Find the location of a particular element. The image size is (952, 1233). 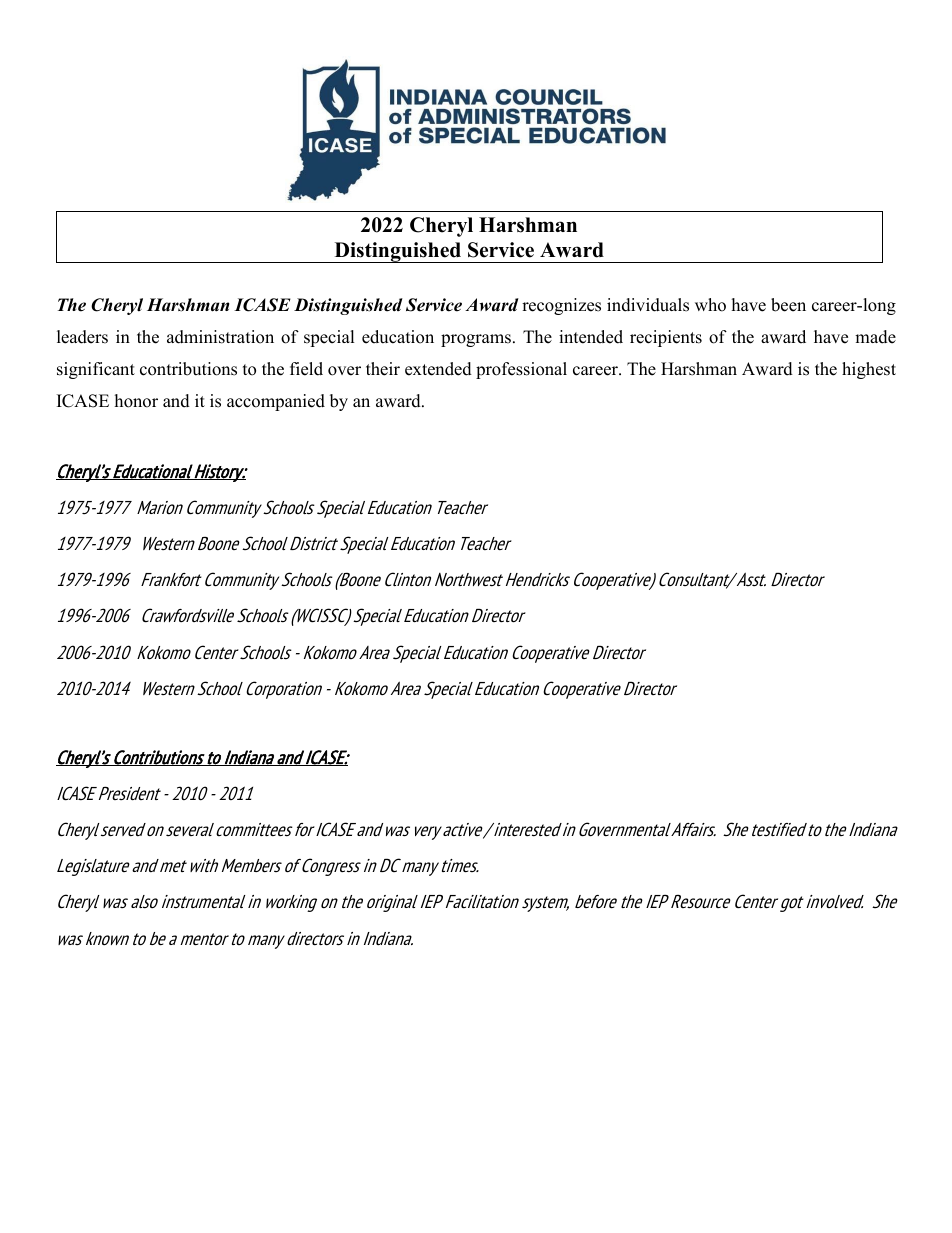

made is located at coordinates (875, 337).
